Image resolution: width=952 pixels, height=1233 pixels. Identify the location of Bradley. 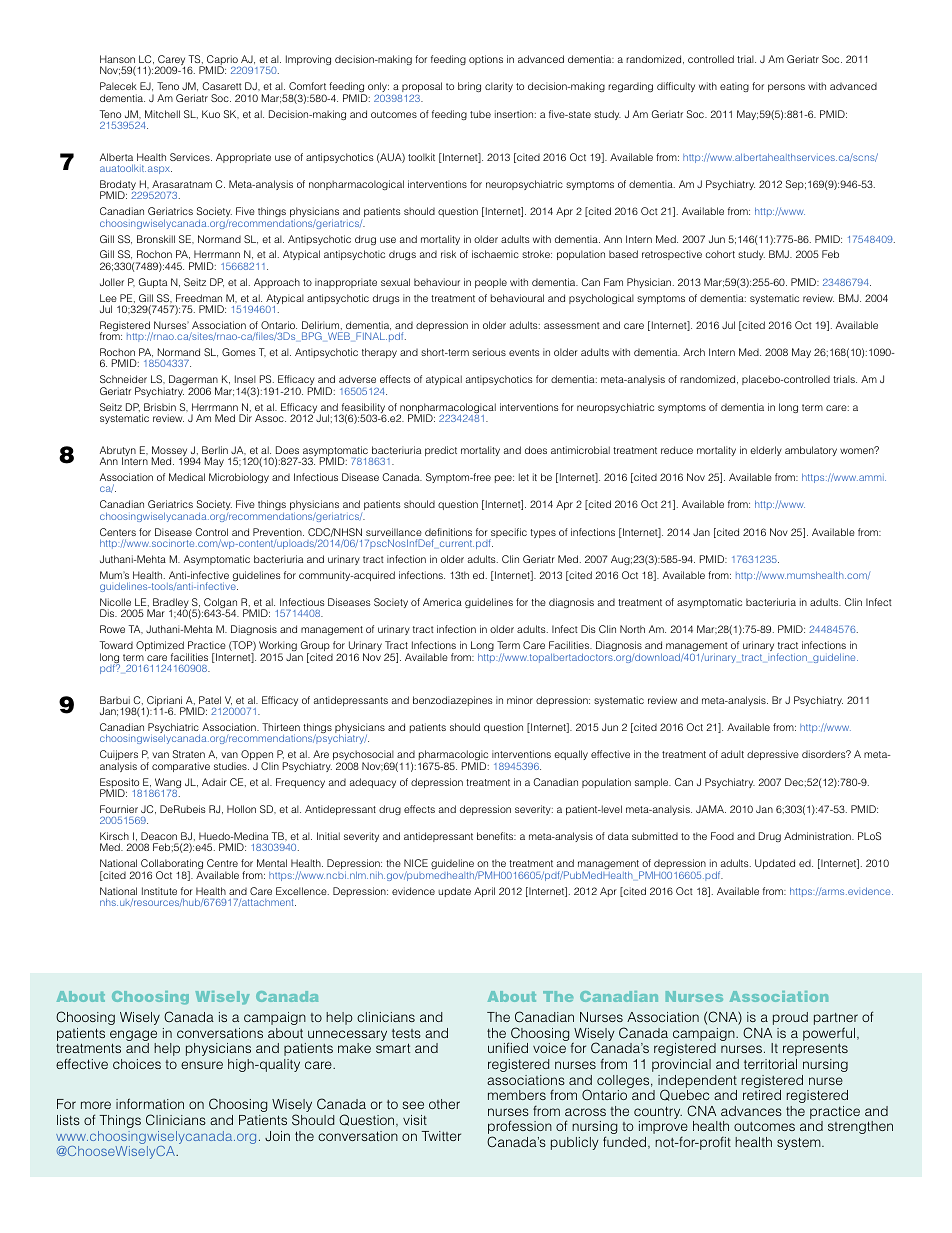
(172, 604).
